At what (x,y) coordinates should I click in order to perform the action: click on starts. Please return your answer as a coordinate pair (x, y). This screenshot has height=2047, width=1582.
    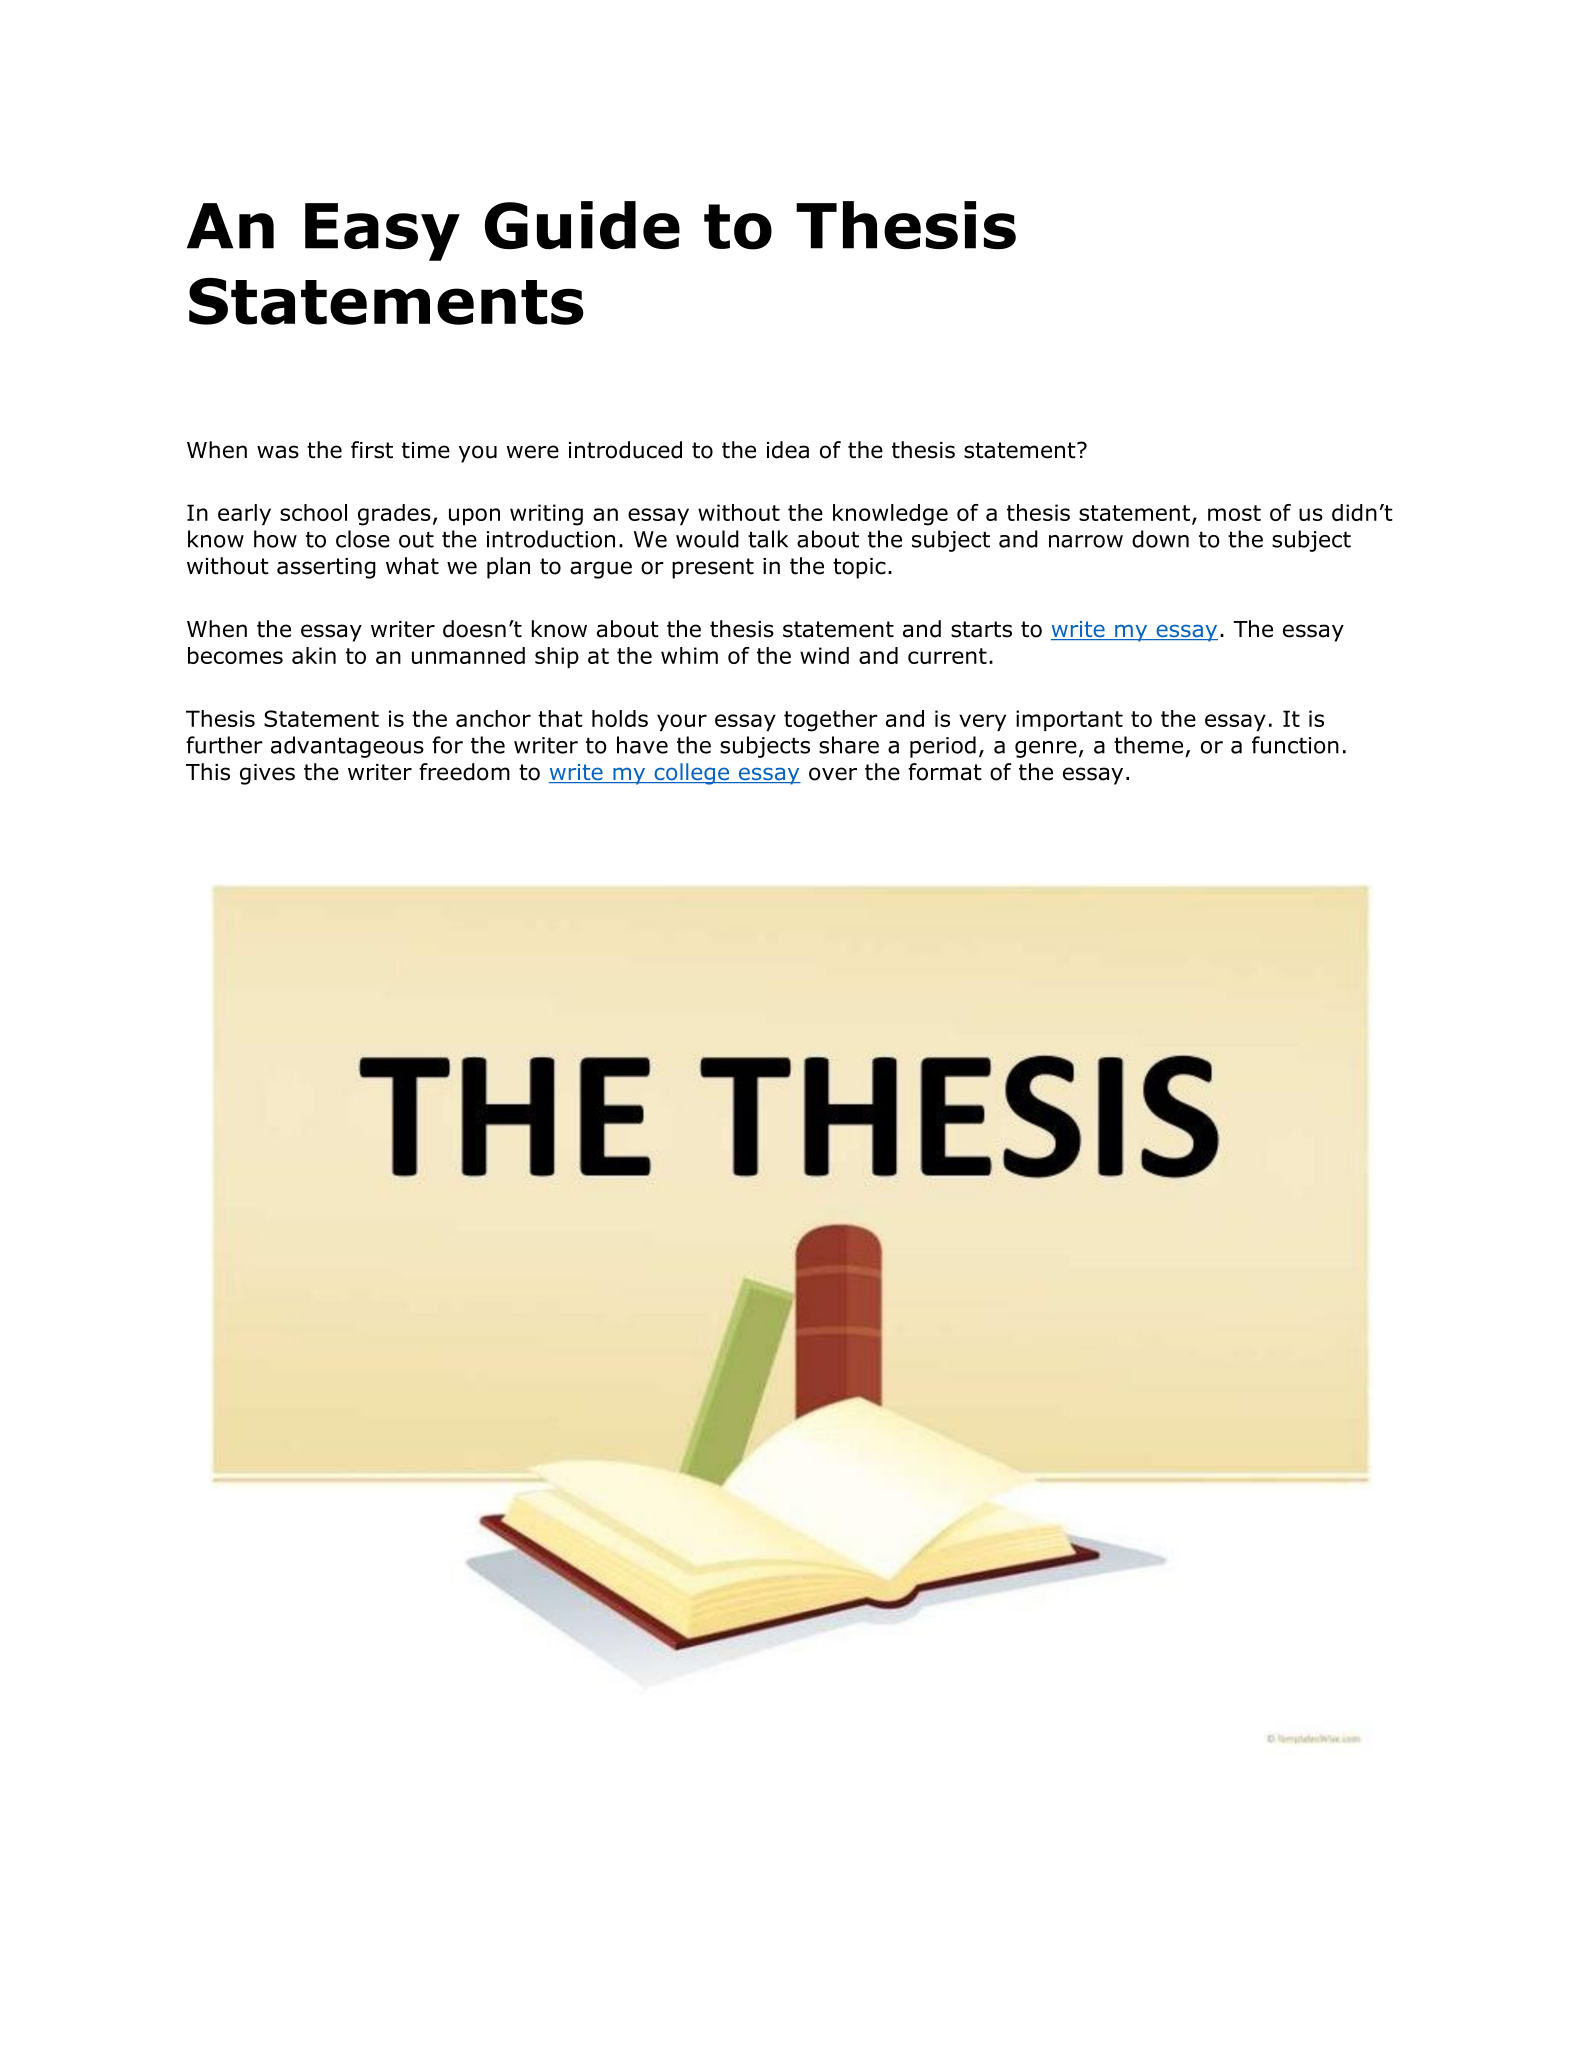
    Looking at the image, I should click on (981, 629).
